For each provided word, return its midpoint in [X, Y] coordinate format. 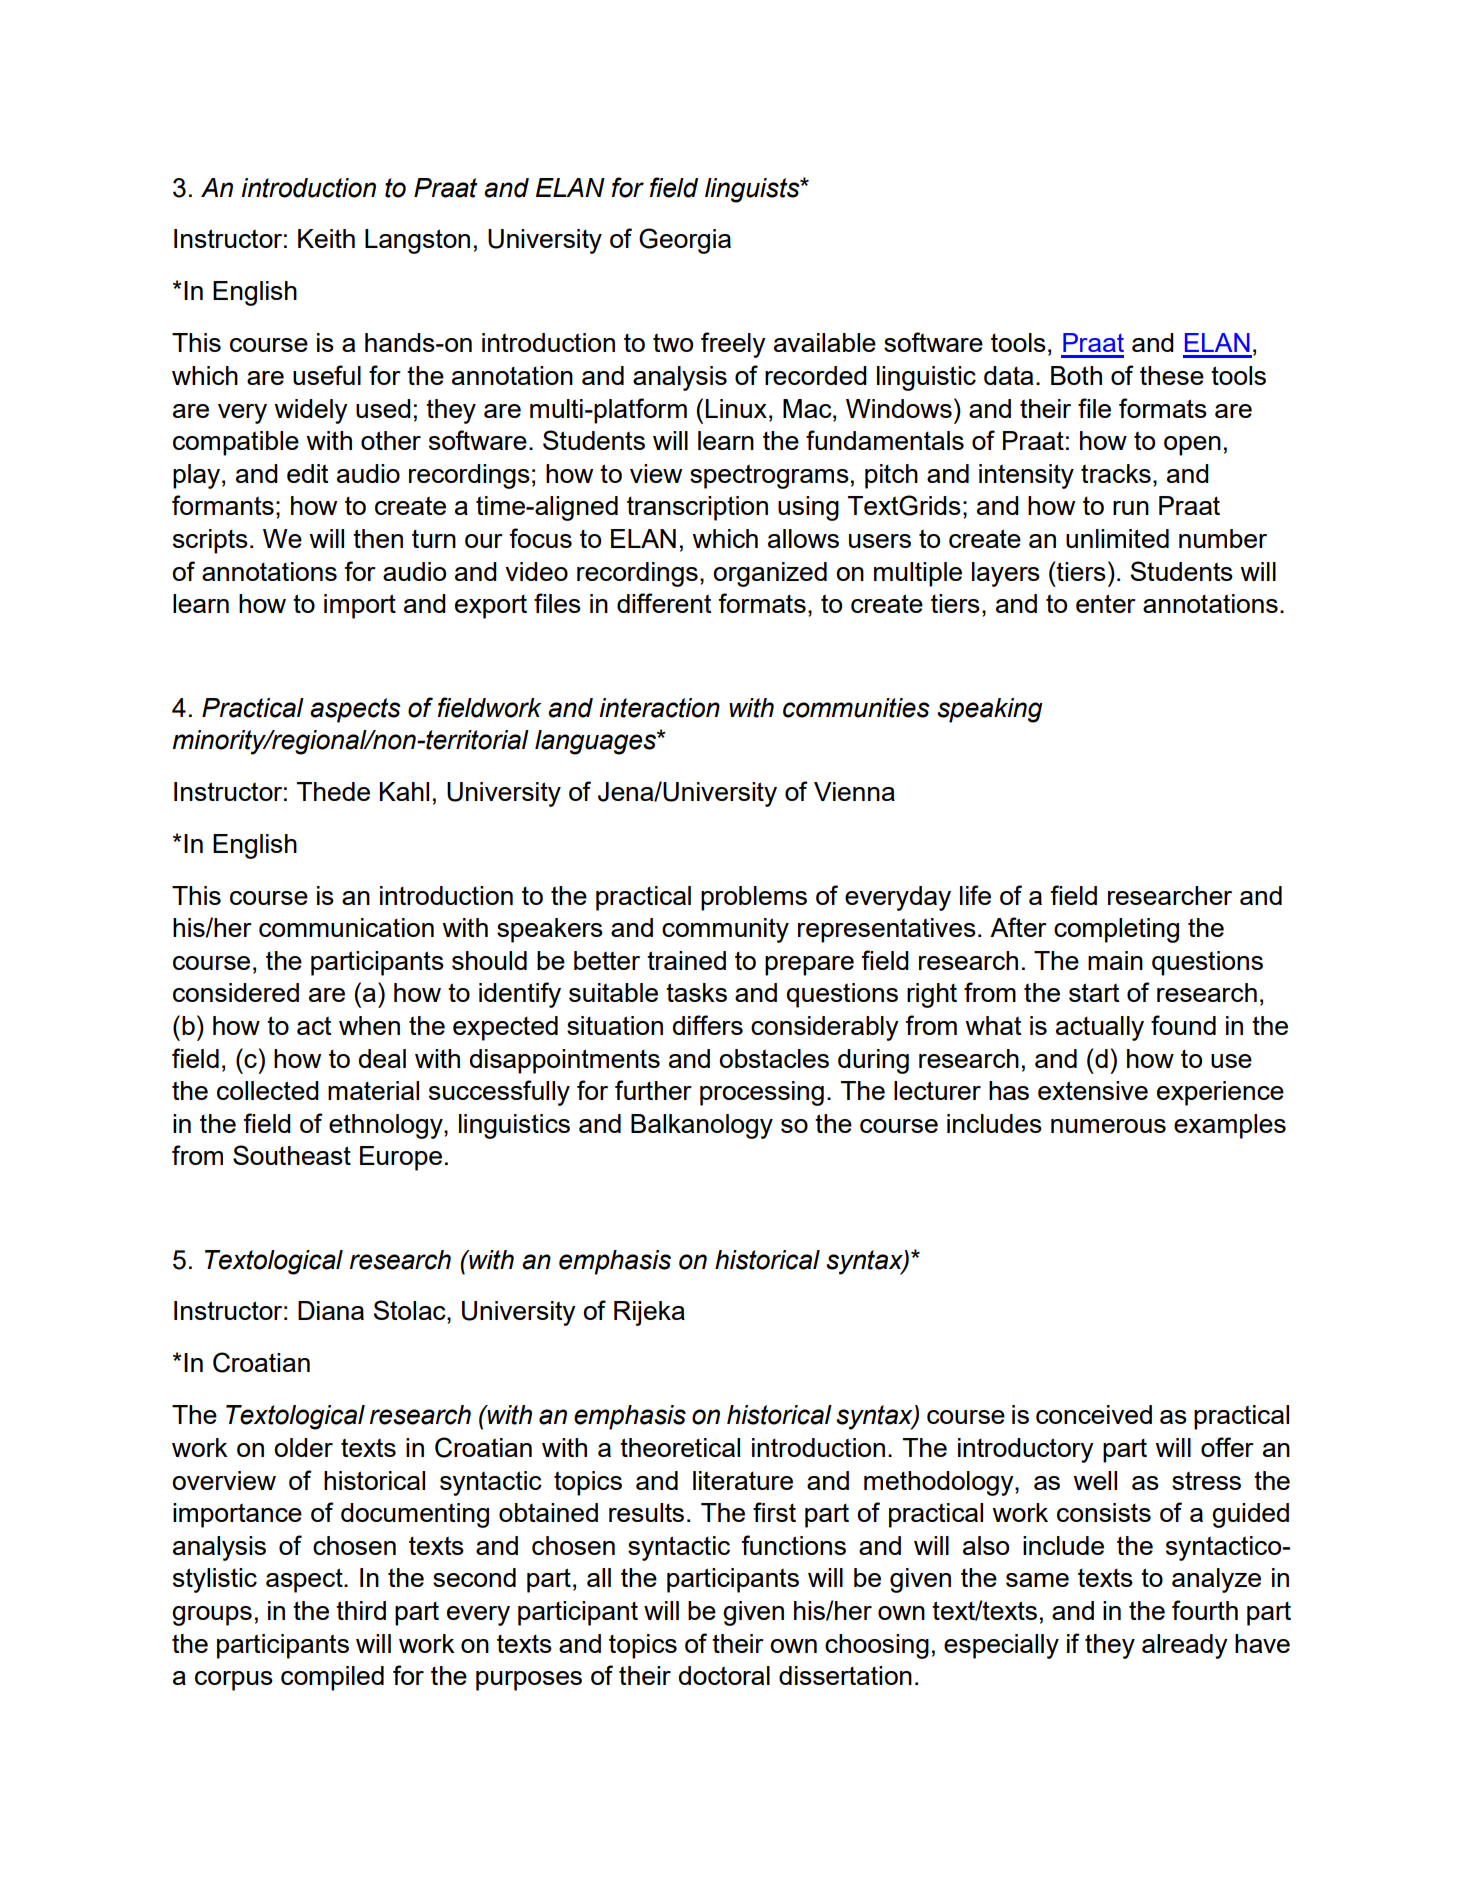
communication [346, 927]
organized [770, 574]
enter [1106, 603]
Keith [326, 238]
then [378, 538]
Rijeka [649, 1313]
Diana [331, 1310]
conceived [1094, 1414]
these [1172, 375]
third [361, 1610]
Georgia [685, 241]
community [725, 930]
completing [1116, 930]
